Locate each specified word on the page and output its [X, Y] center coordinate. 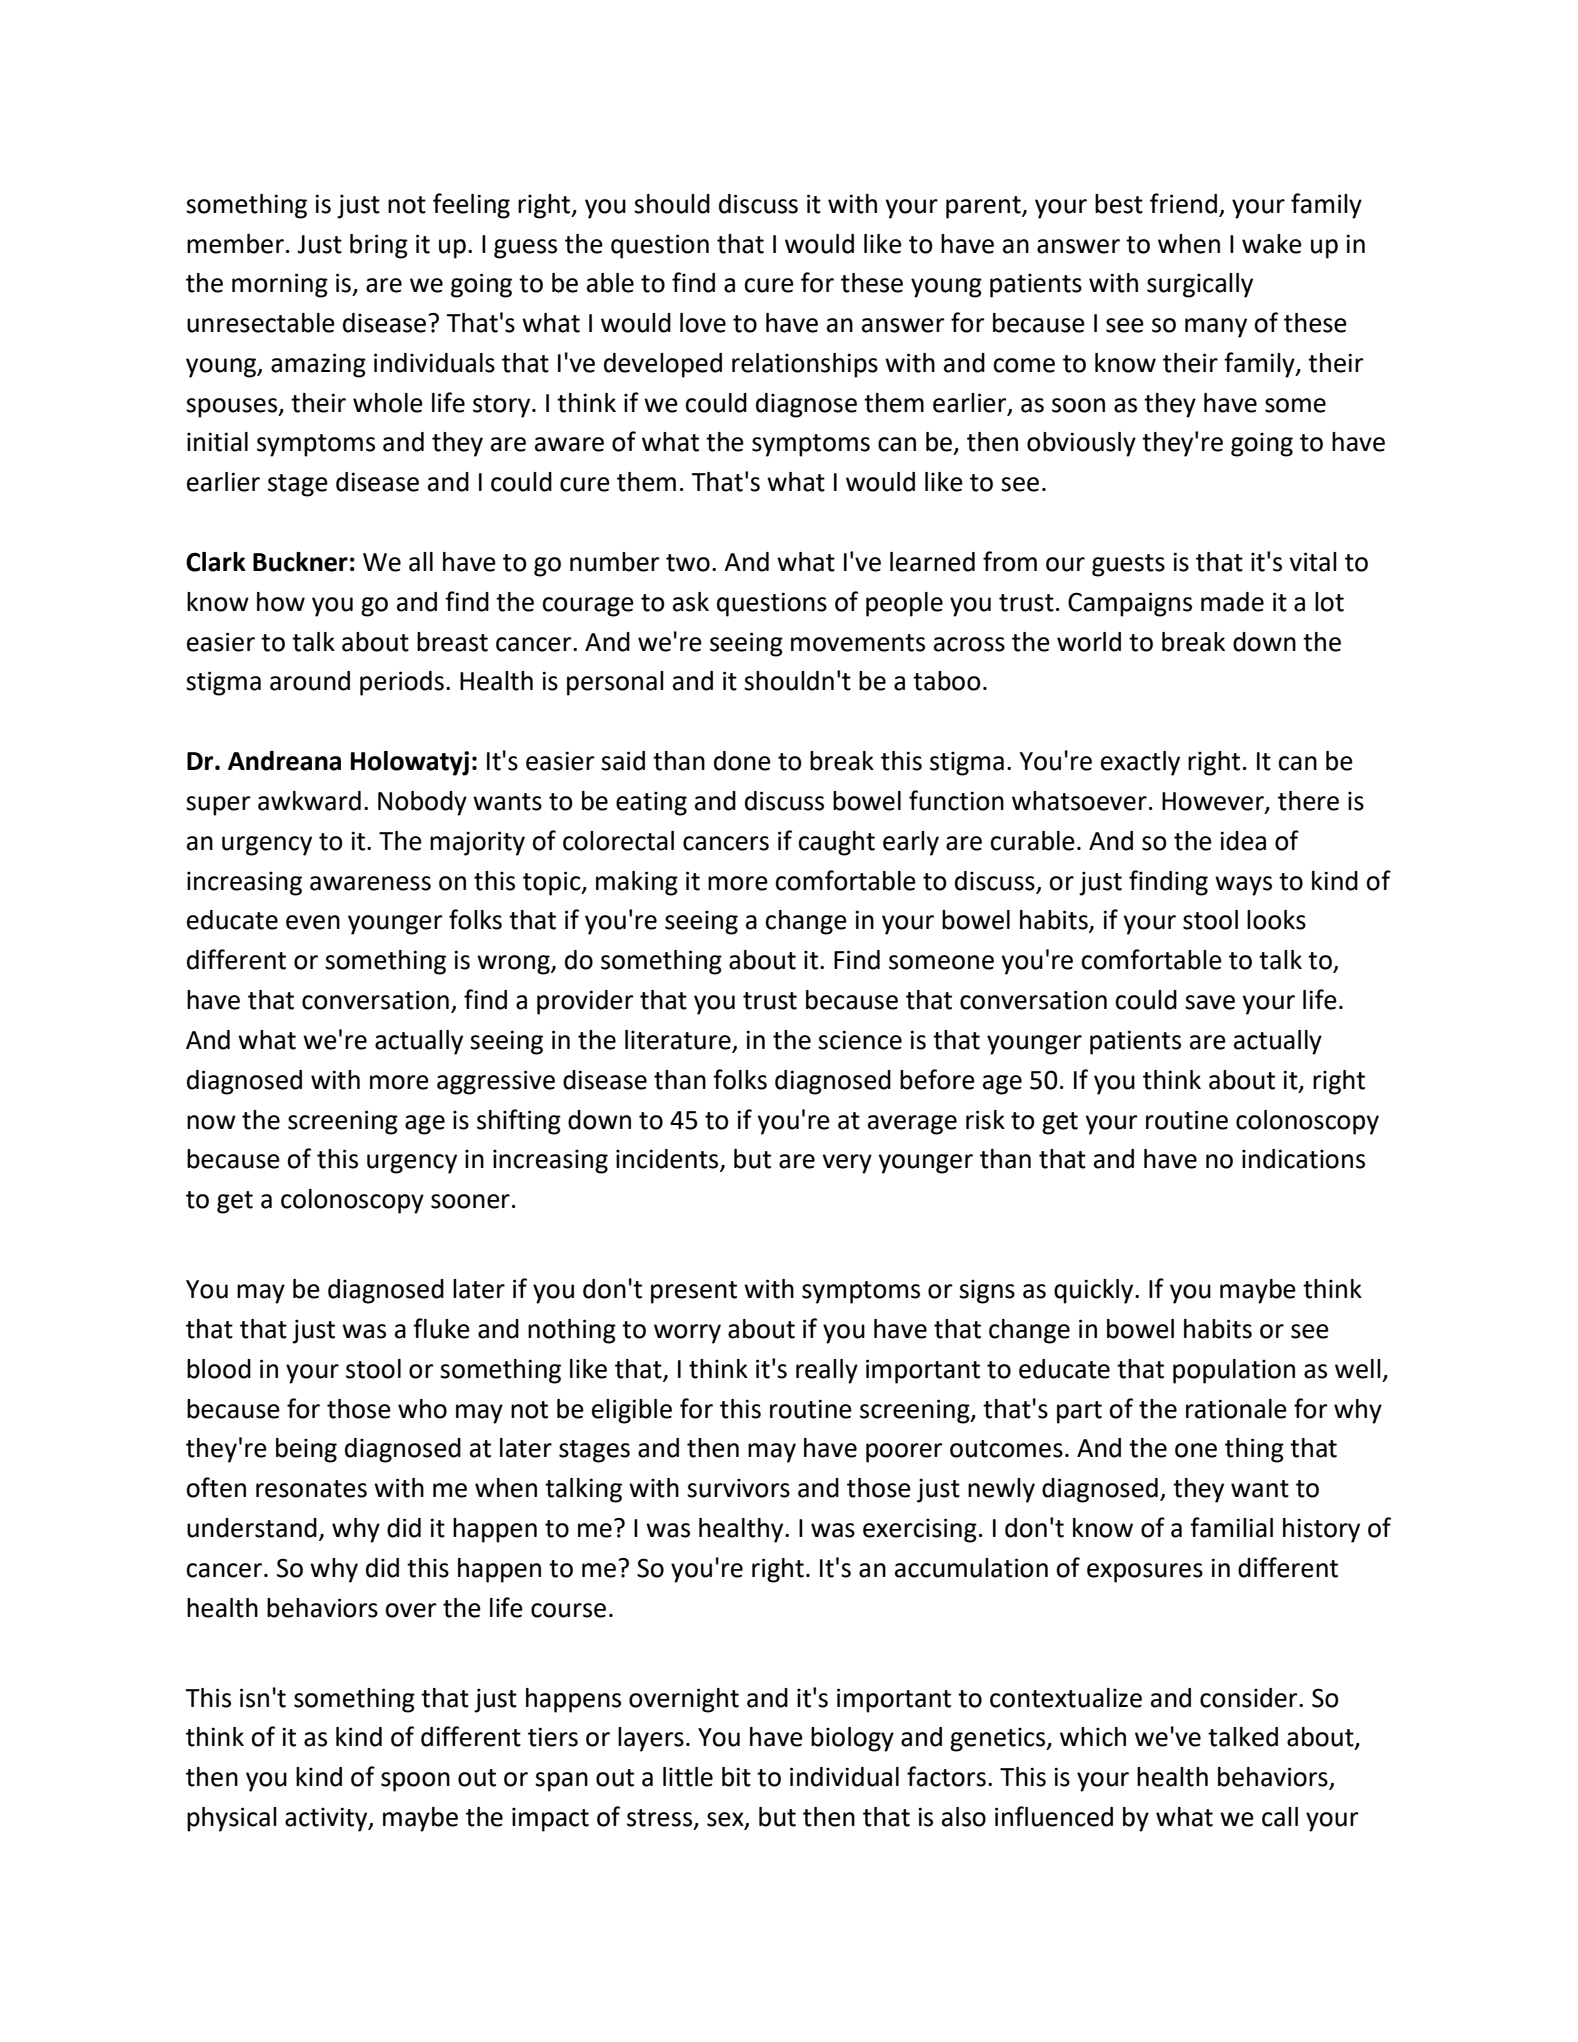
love [703, 323]
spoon [415, 1782]
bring [379, 246]
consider [1250, 1698]
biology [852, 1739]
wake [1272, 244]
